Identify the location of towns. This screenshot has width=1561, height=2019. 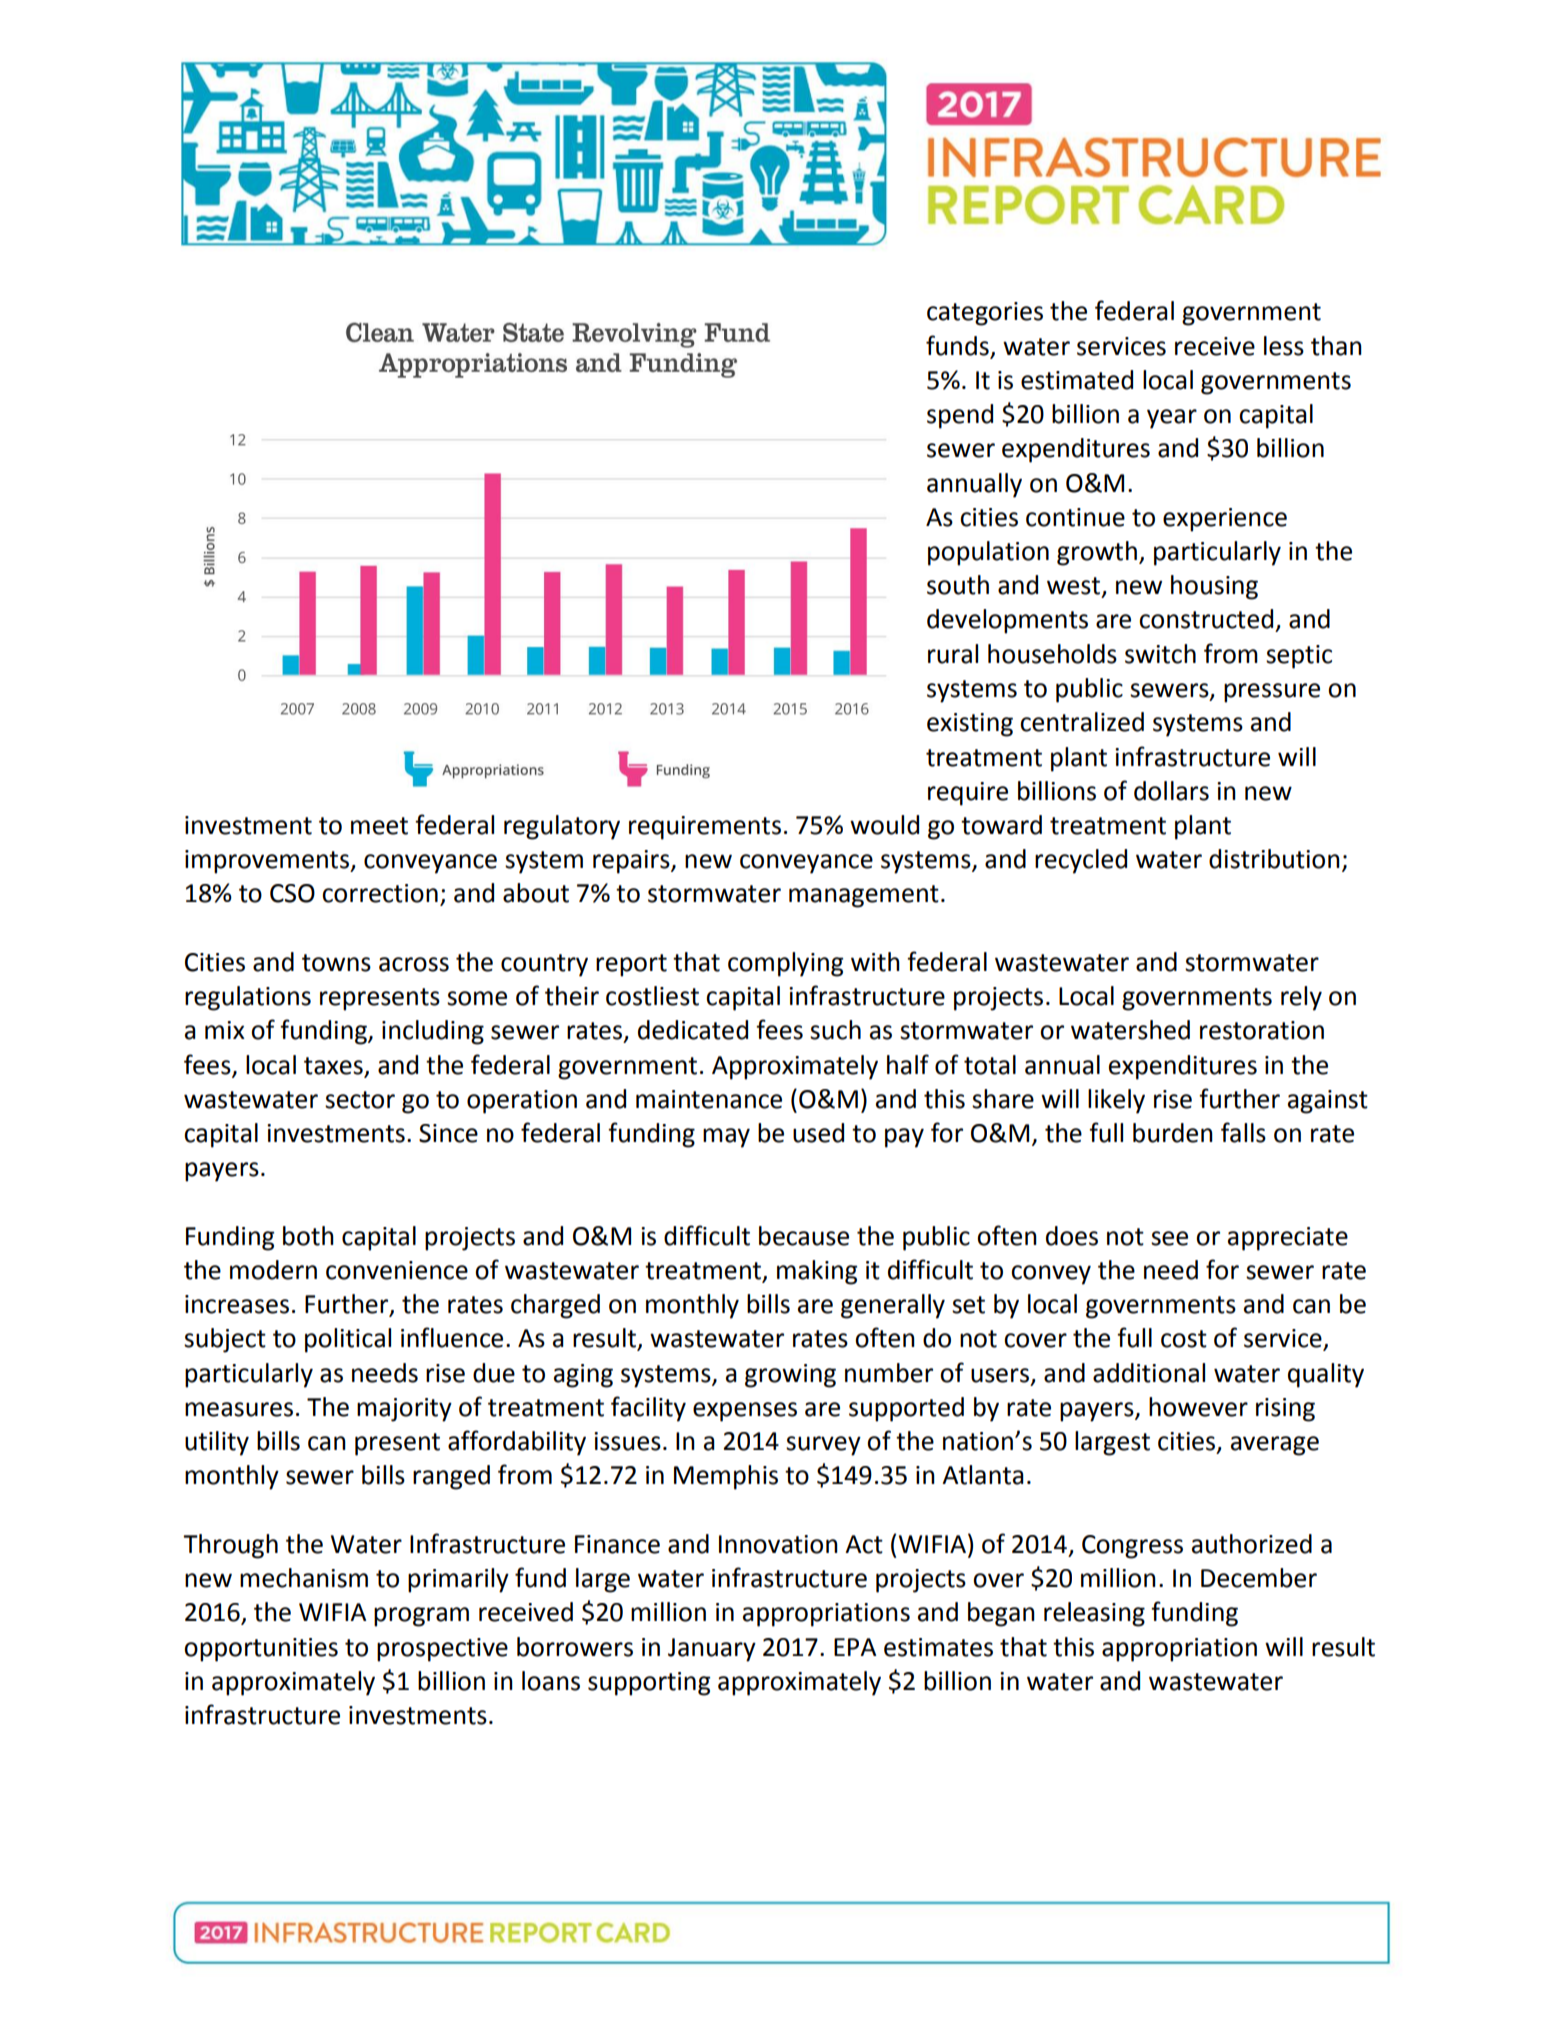
(336, 963).
